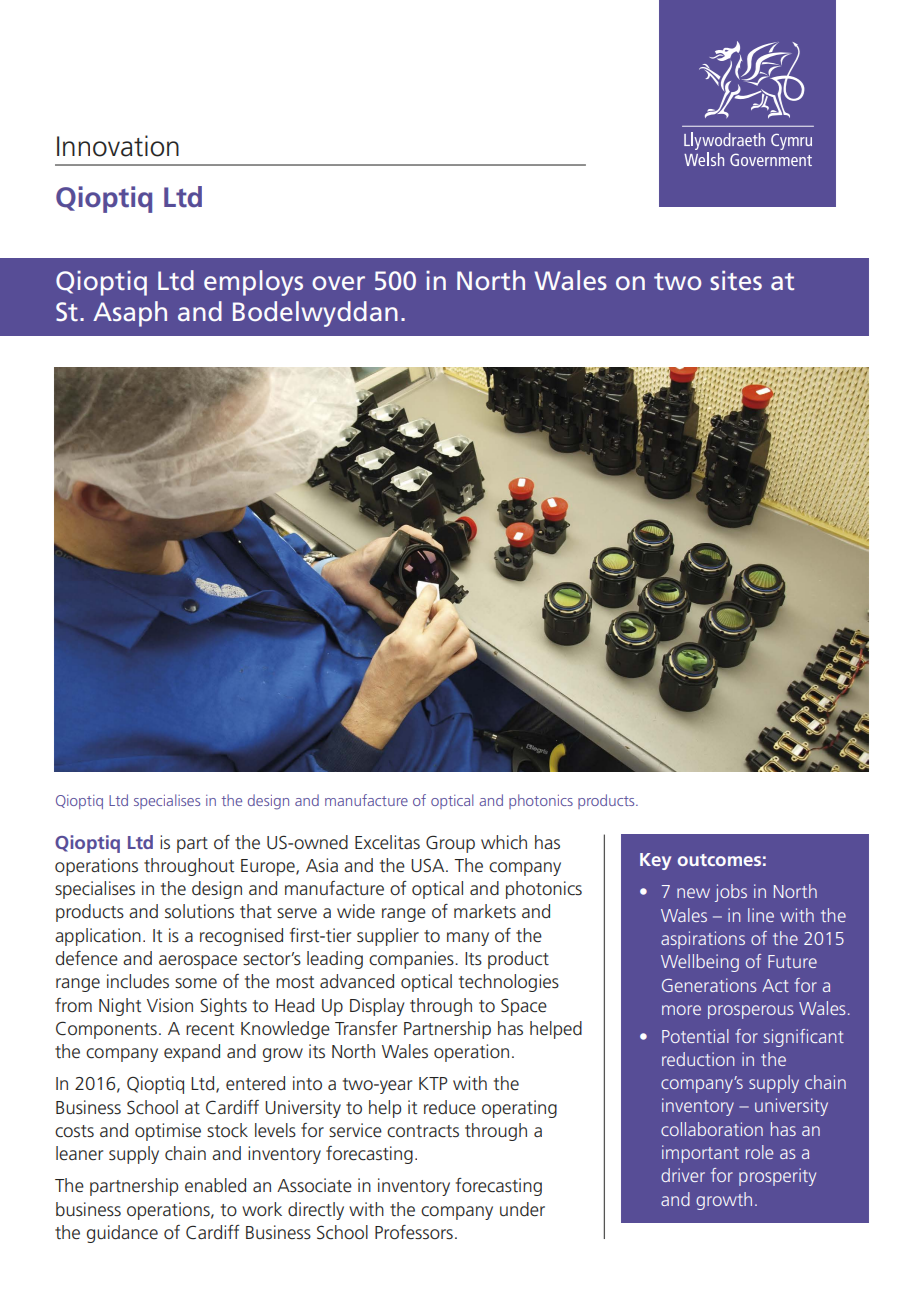 The height and width of the page is (1308, 924). Describe the element at coordinates (736, 280) in the page. I see `sites` at that location.
